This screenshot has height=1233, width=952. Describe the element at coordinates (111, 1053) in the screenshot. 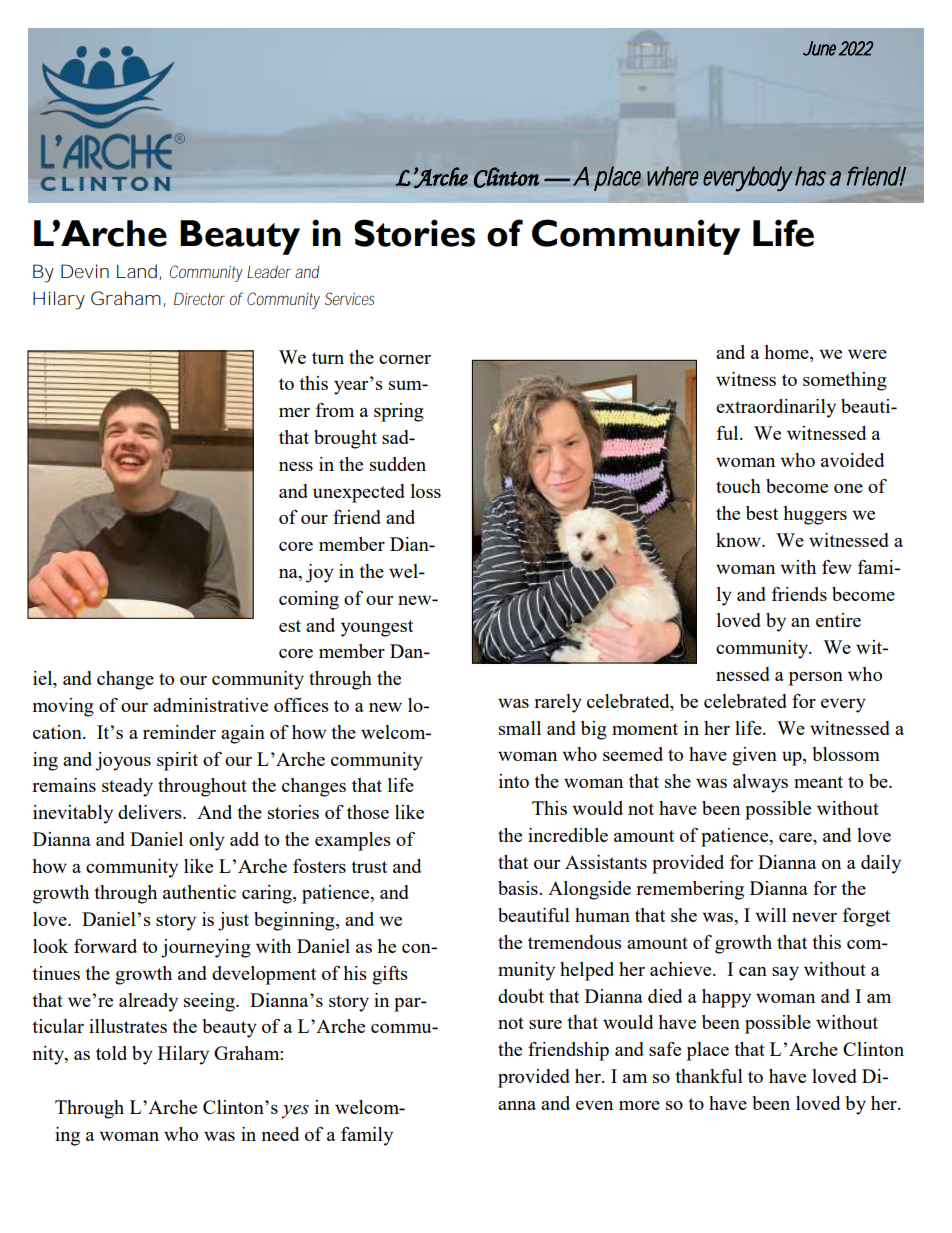

I see `told` at that location.
